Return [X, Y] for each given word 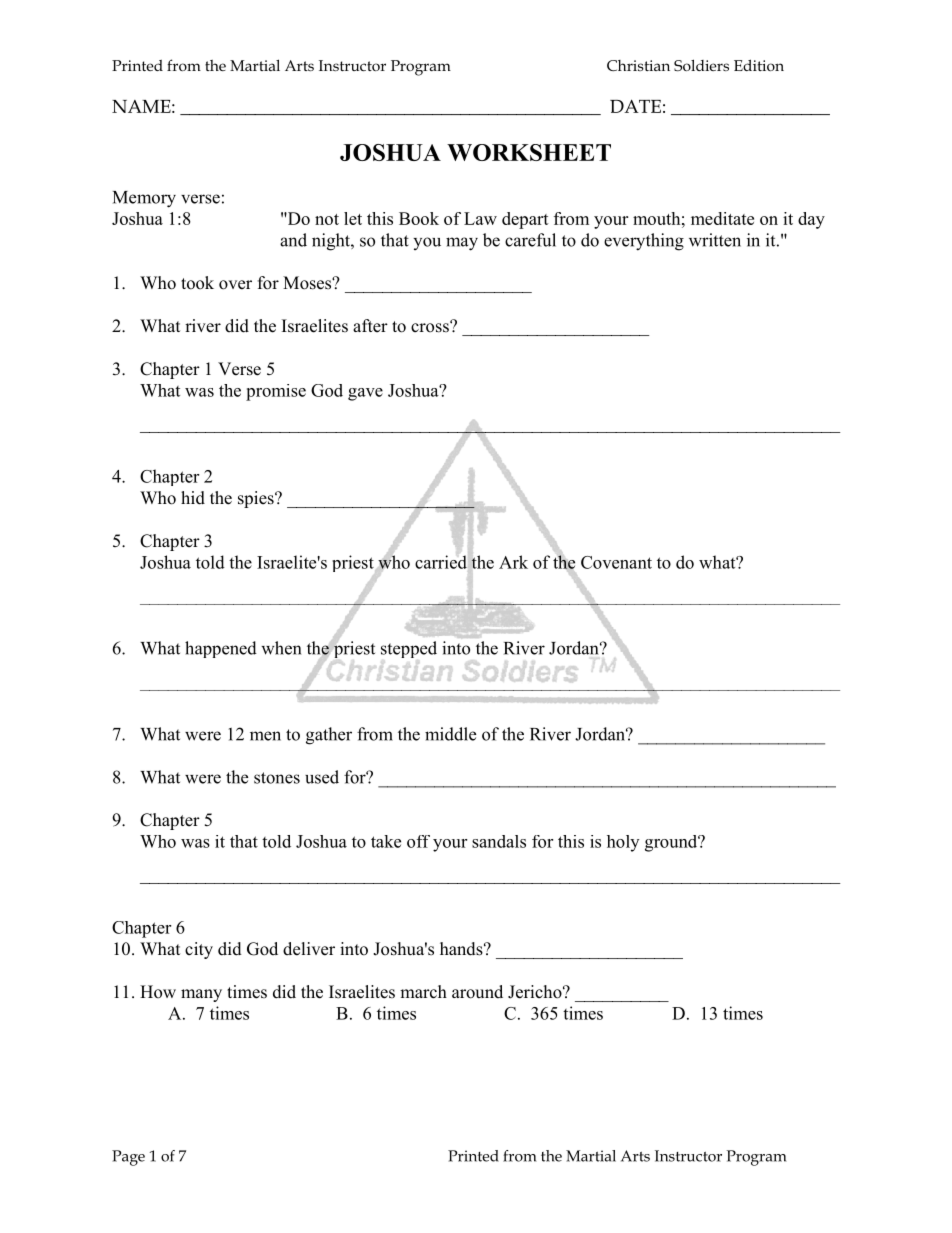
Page [128, 1158]
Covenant [616, 562]
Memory [144, 199]
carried [441, 562]
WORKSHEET [529, 152]
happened [221, 649]
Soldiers [701, 65]
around [477, 992]
